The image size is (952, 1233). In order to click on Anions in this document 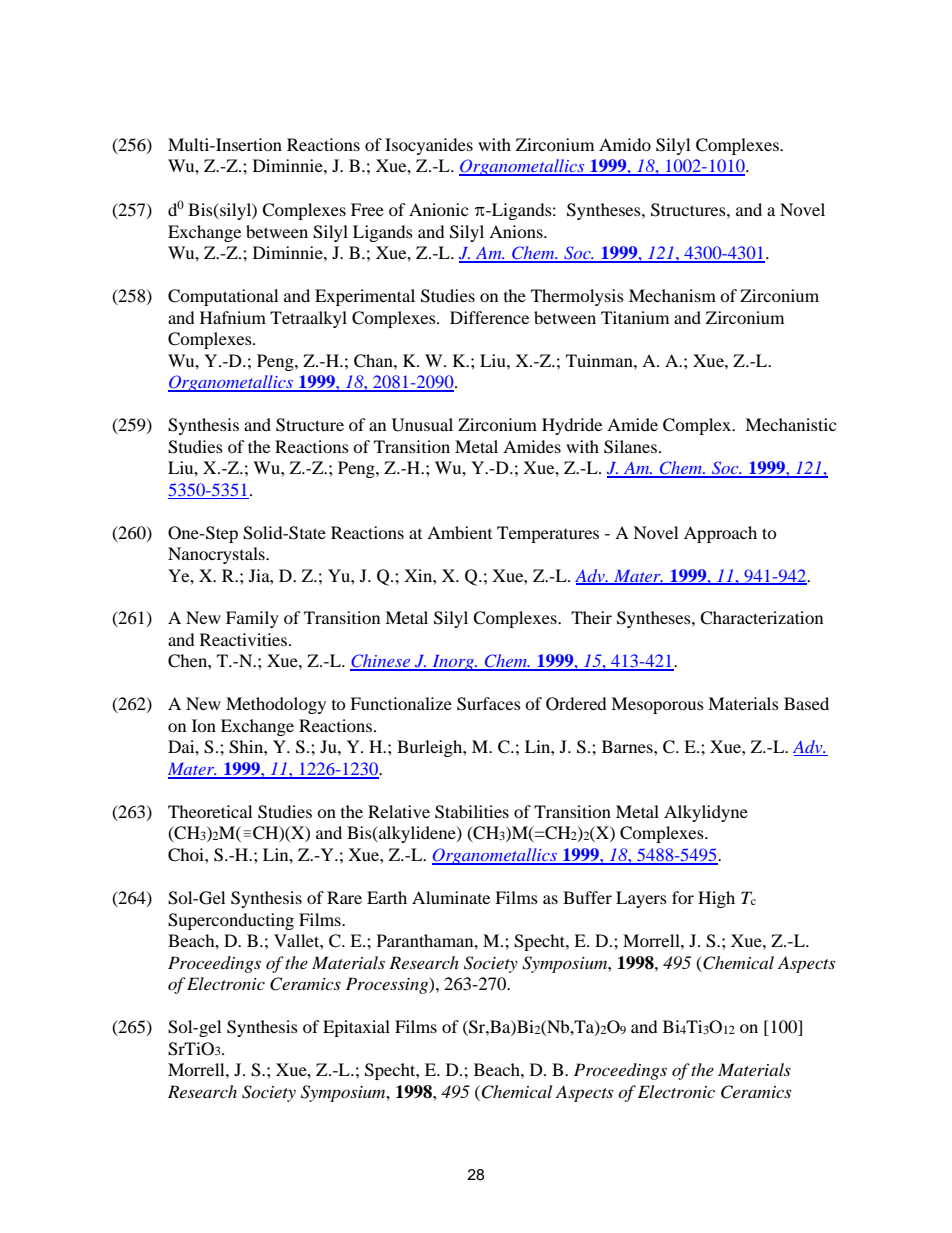, I will do `click(517, 231)`.
